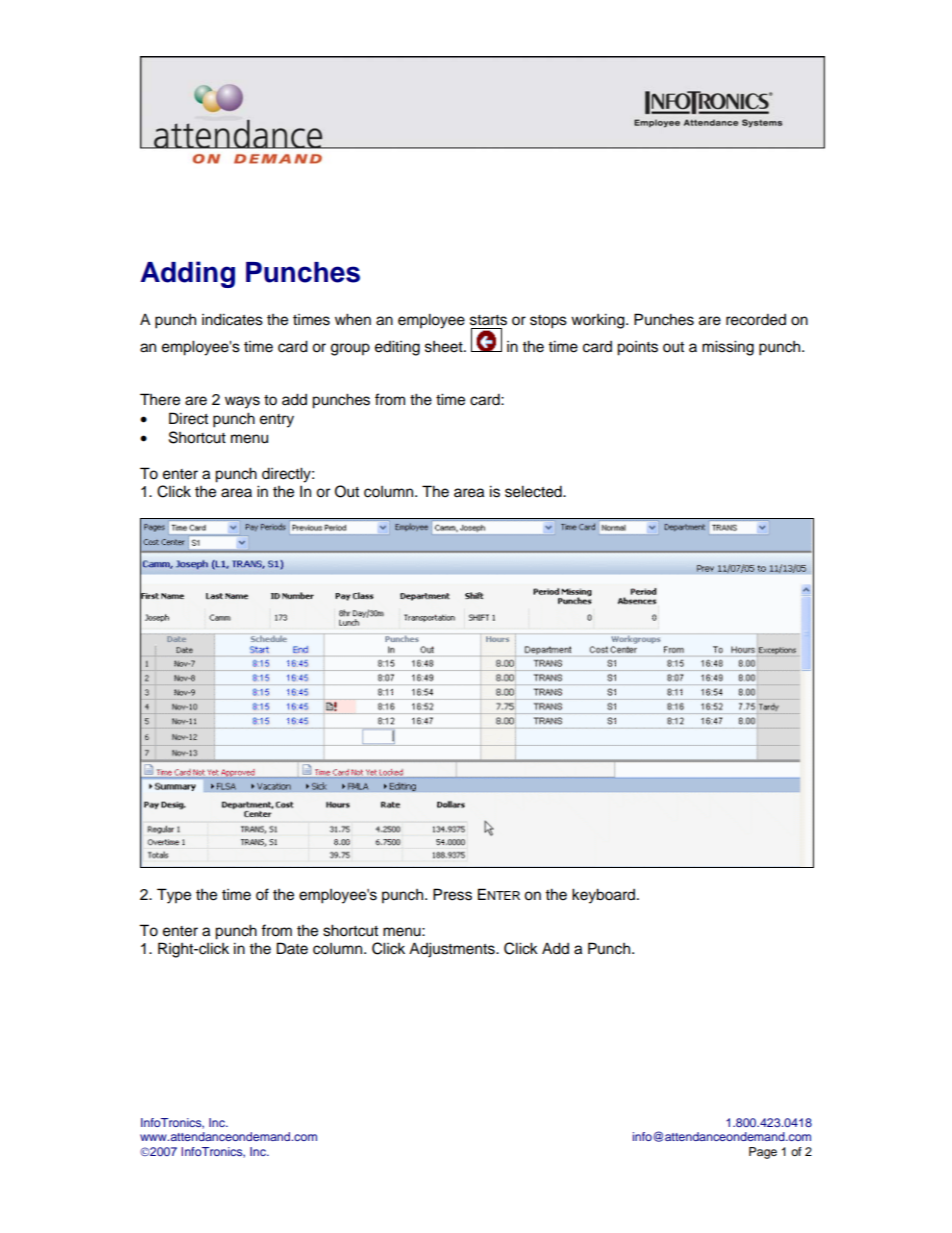 This page has width=952, height=1233. I want to click on indicates, so click(232, 319).
